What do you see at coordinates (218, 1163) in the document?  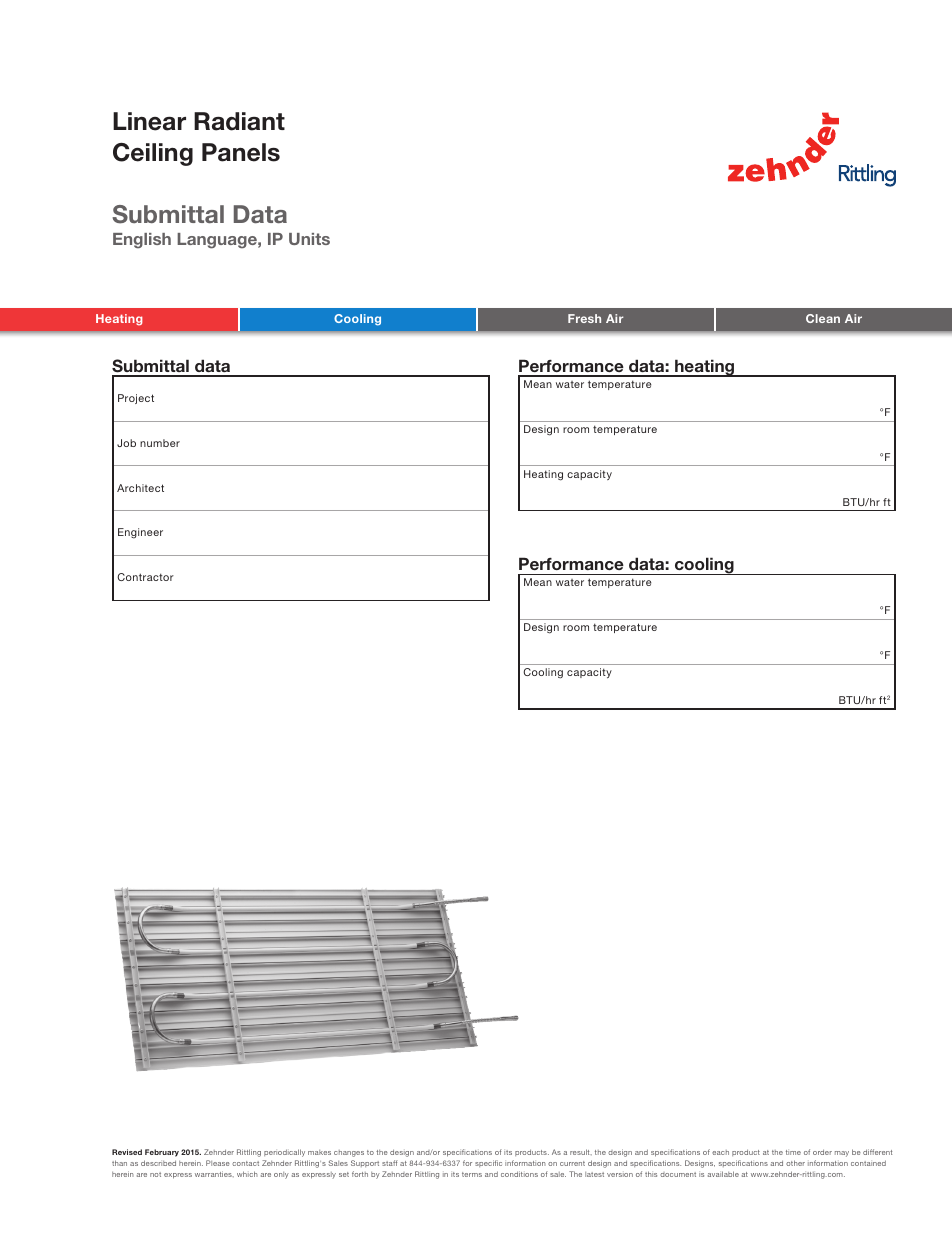 I see `Please` at bounding box center [218, 1163].
